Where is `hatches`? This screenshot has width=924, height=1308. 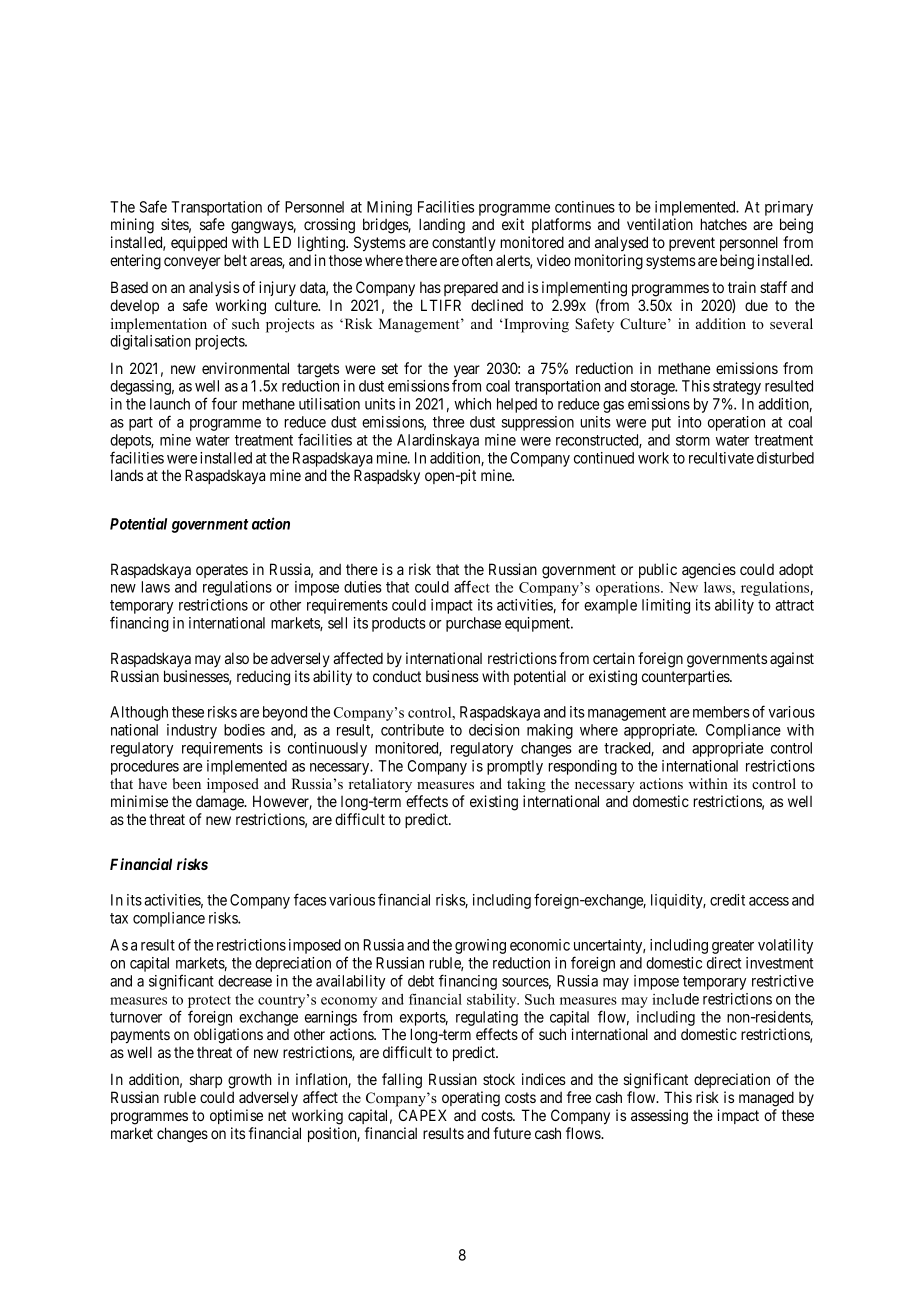
hatches is located at coordinates (724, 224).
